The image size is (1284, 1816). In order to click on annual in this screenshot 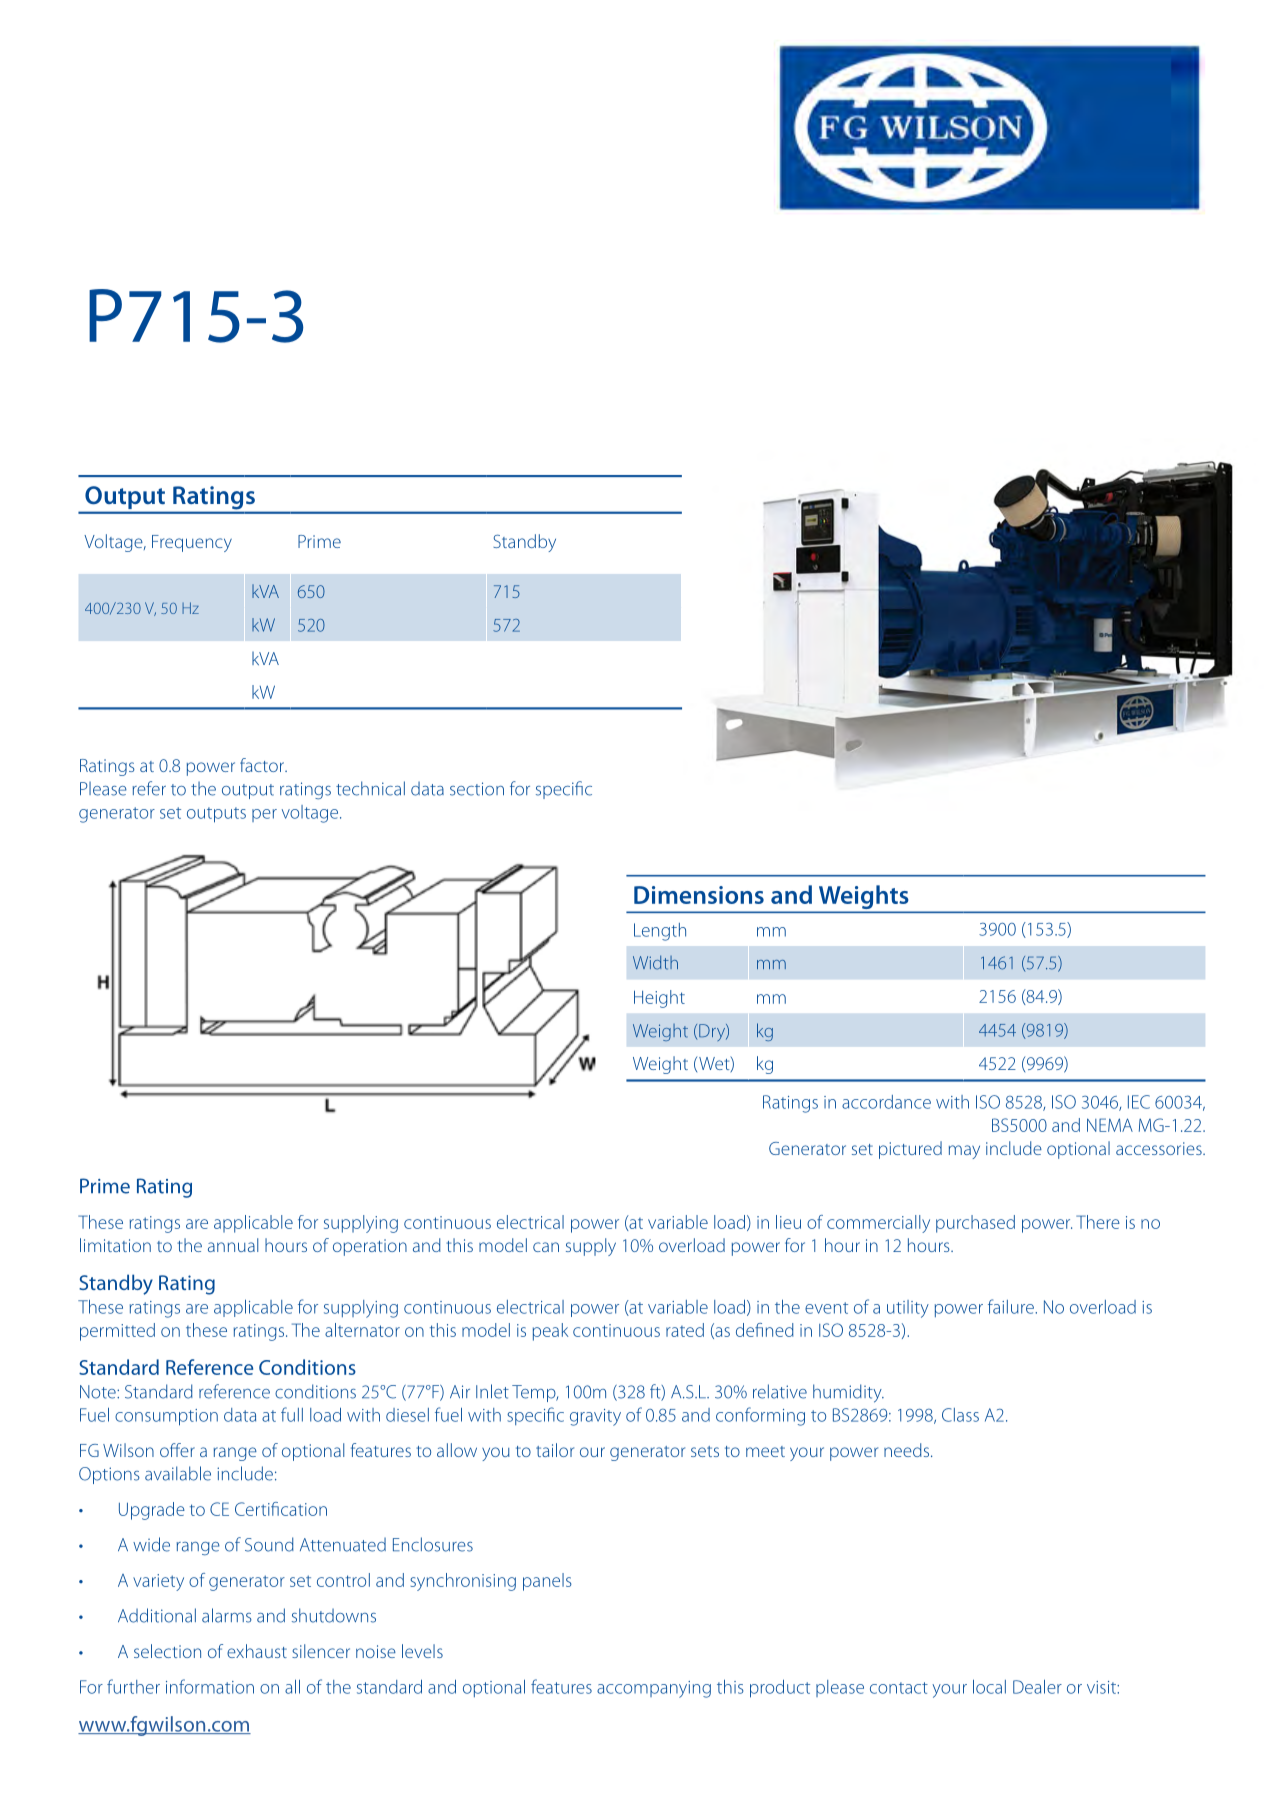, I will do `click(233, 1245)`.
